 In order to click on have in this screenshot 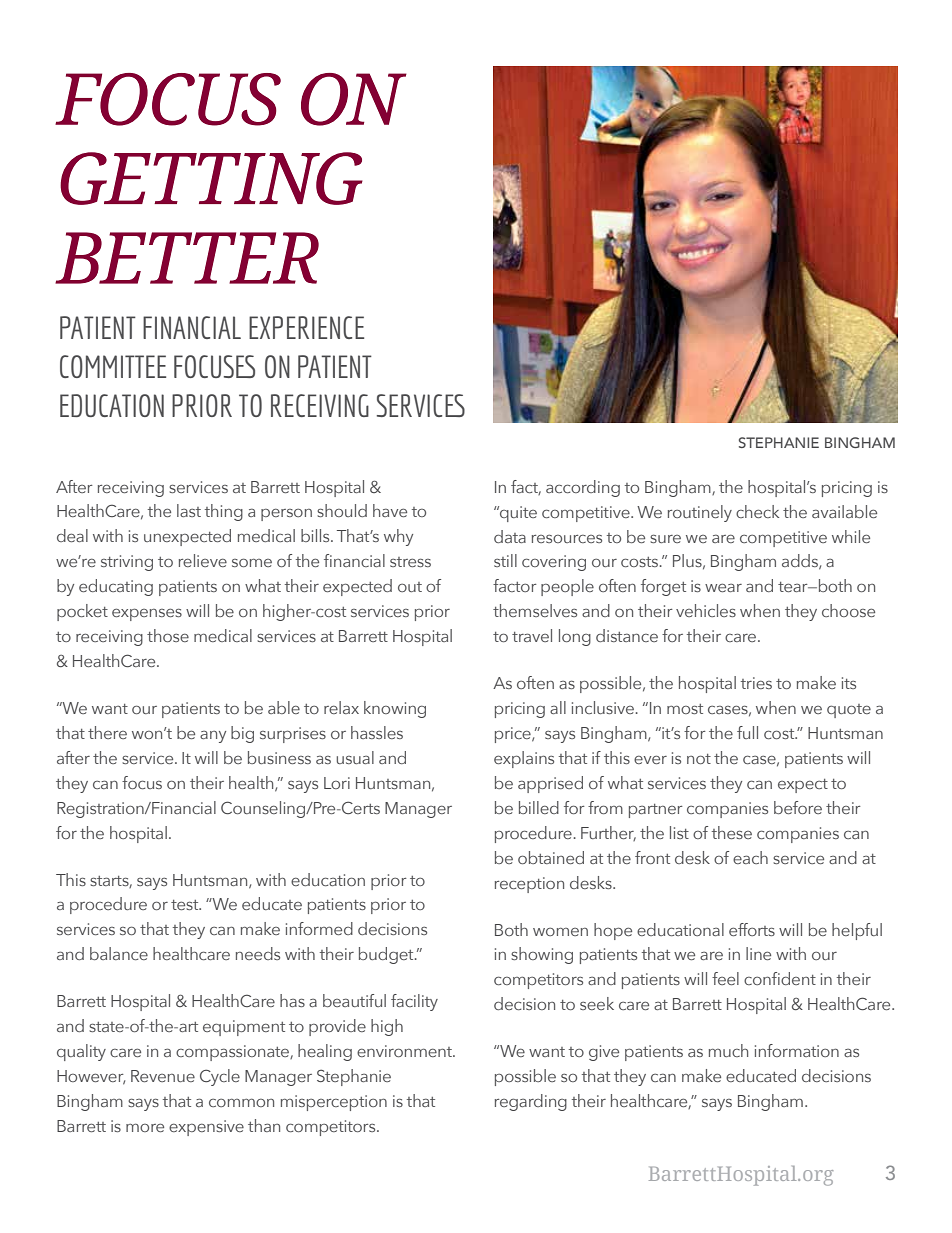, I will do `click(390, 510)`.
